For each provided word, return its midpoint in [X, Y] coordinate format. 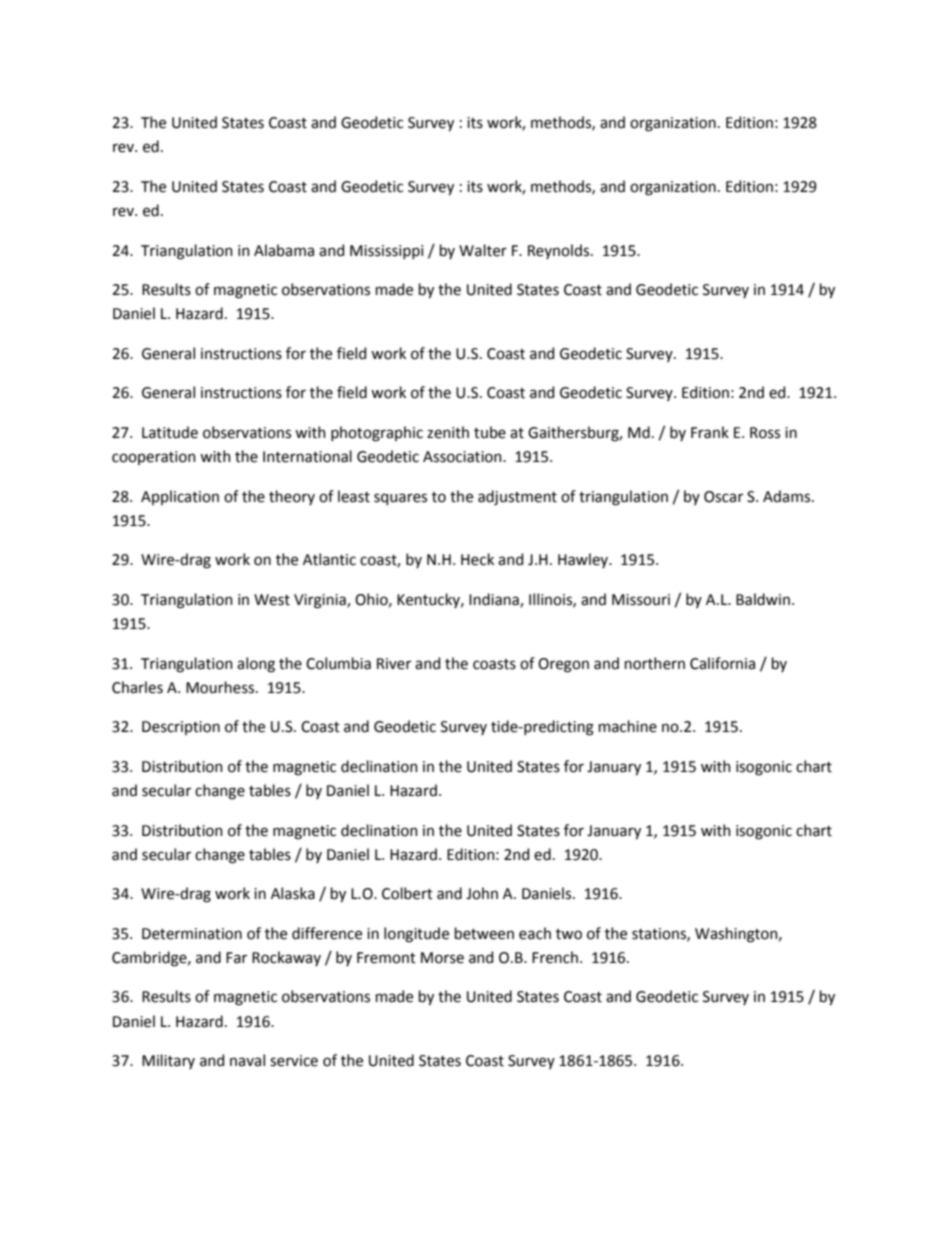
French [555, 957]
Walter [483, 250]
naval [247, 1060]
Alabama [284, 250]
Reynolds [560, 251]
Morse [442, 958]
